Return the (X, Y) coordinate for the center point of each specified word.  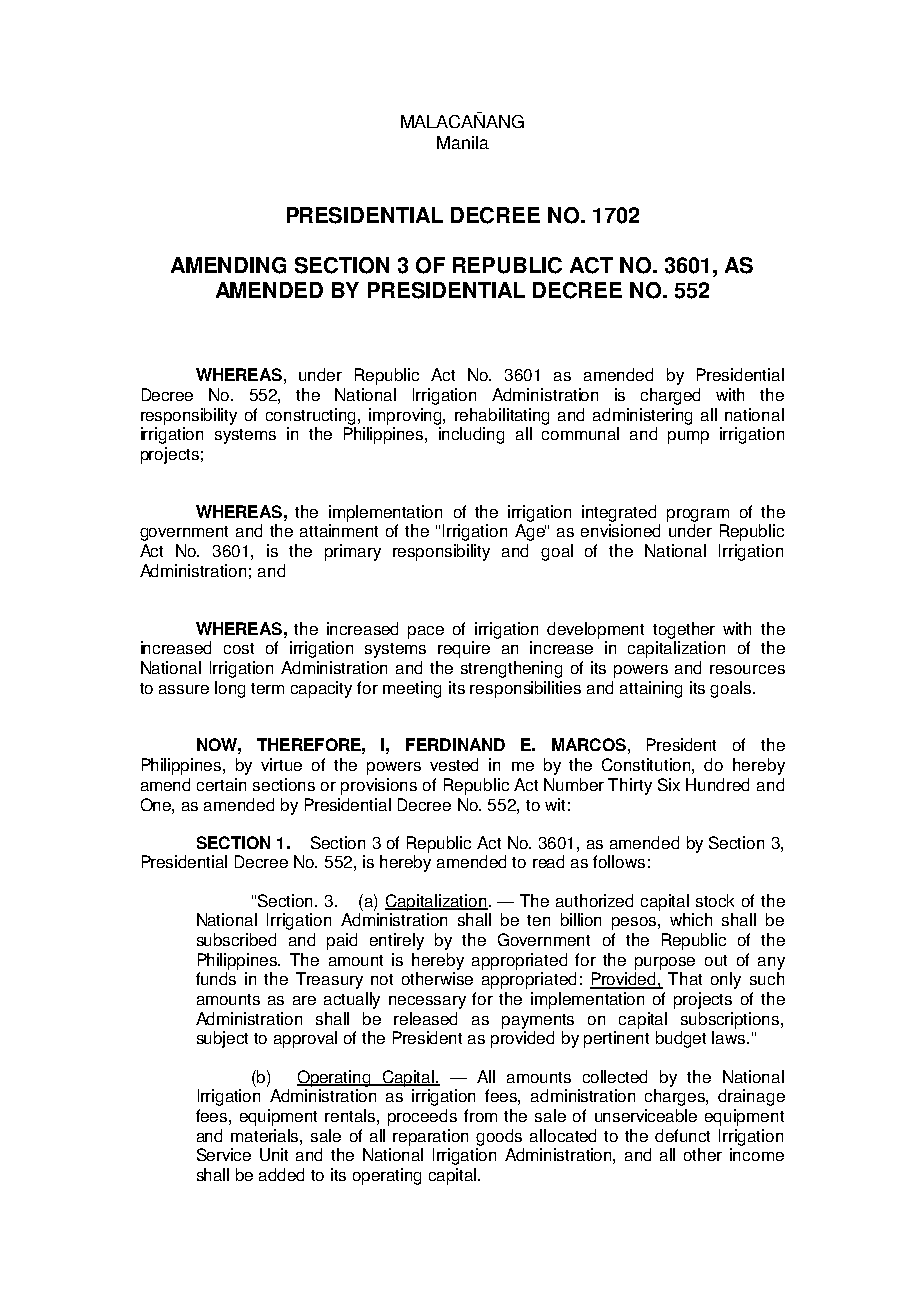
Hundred (717, 784)
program (698, 515)
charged (670, 396)
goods (499, 1137)
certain (221, 784)
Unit (274, 1154)
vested (454, 764)
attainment (339, 530)
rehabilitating (502, 416)
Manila (463, 142)
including (471, 435)
